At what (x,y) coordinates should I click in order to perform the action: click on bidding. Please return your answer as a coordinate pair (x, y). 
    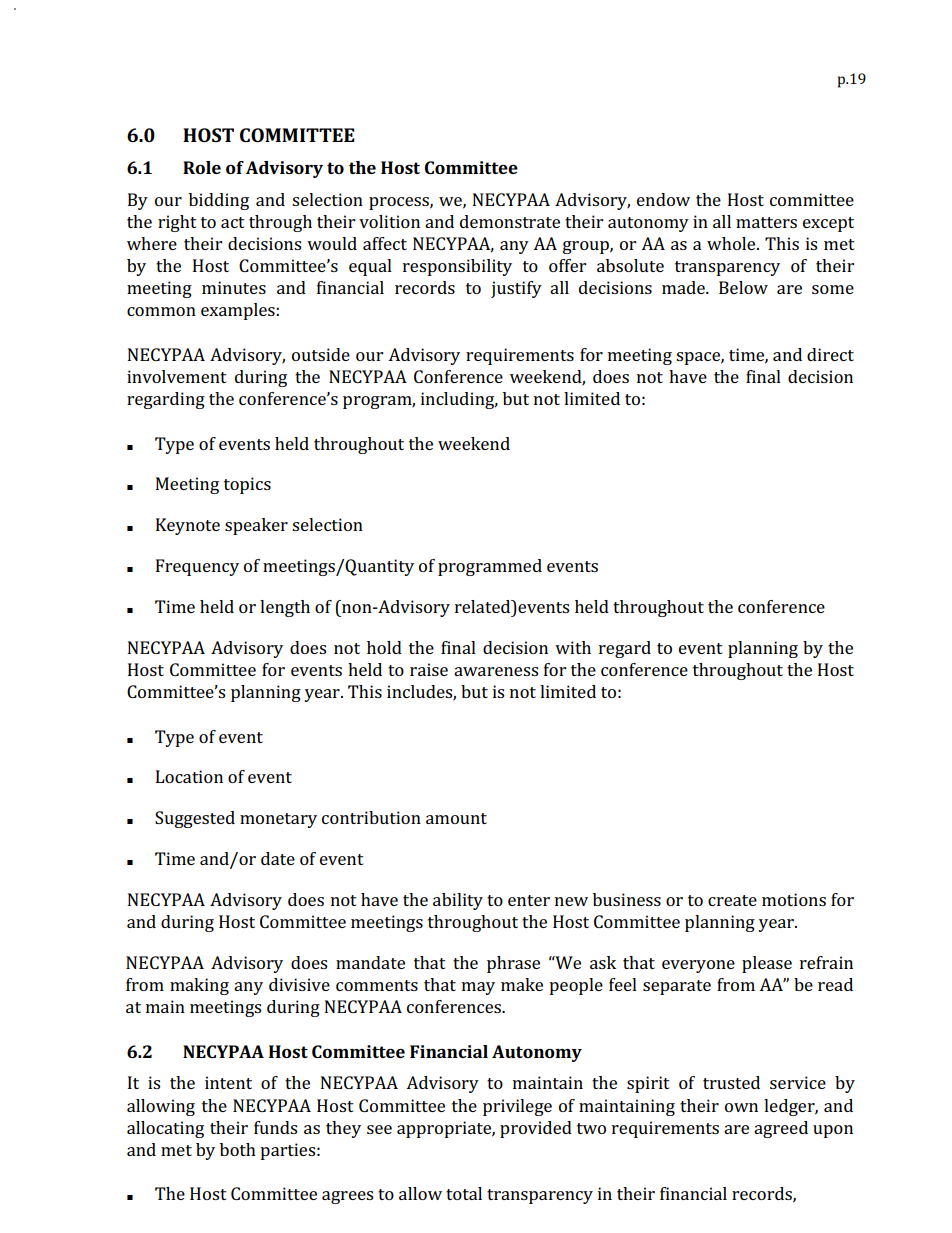
    Looking at the image, I should click on (219, 201).
